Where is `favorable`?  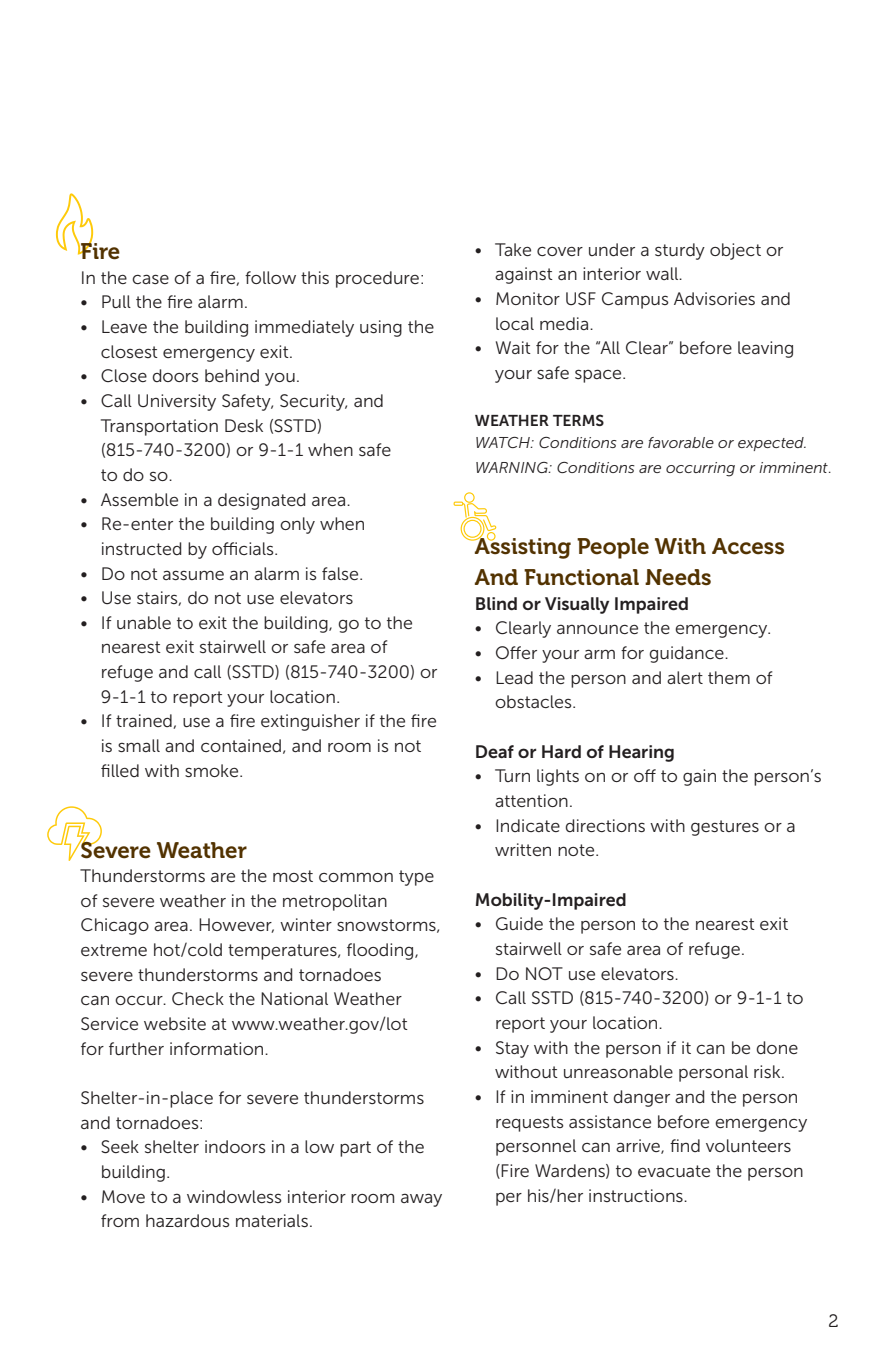 favorable is located at coordinates (681, 442).
